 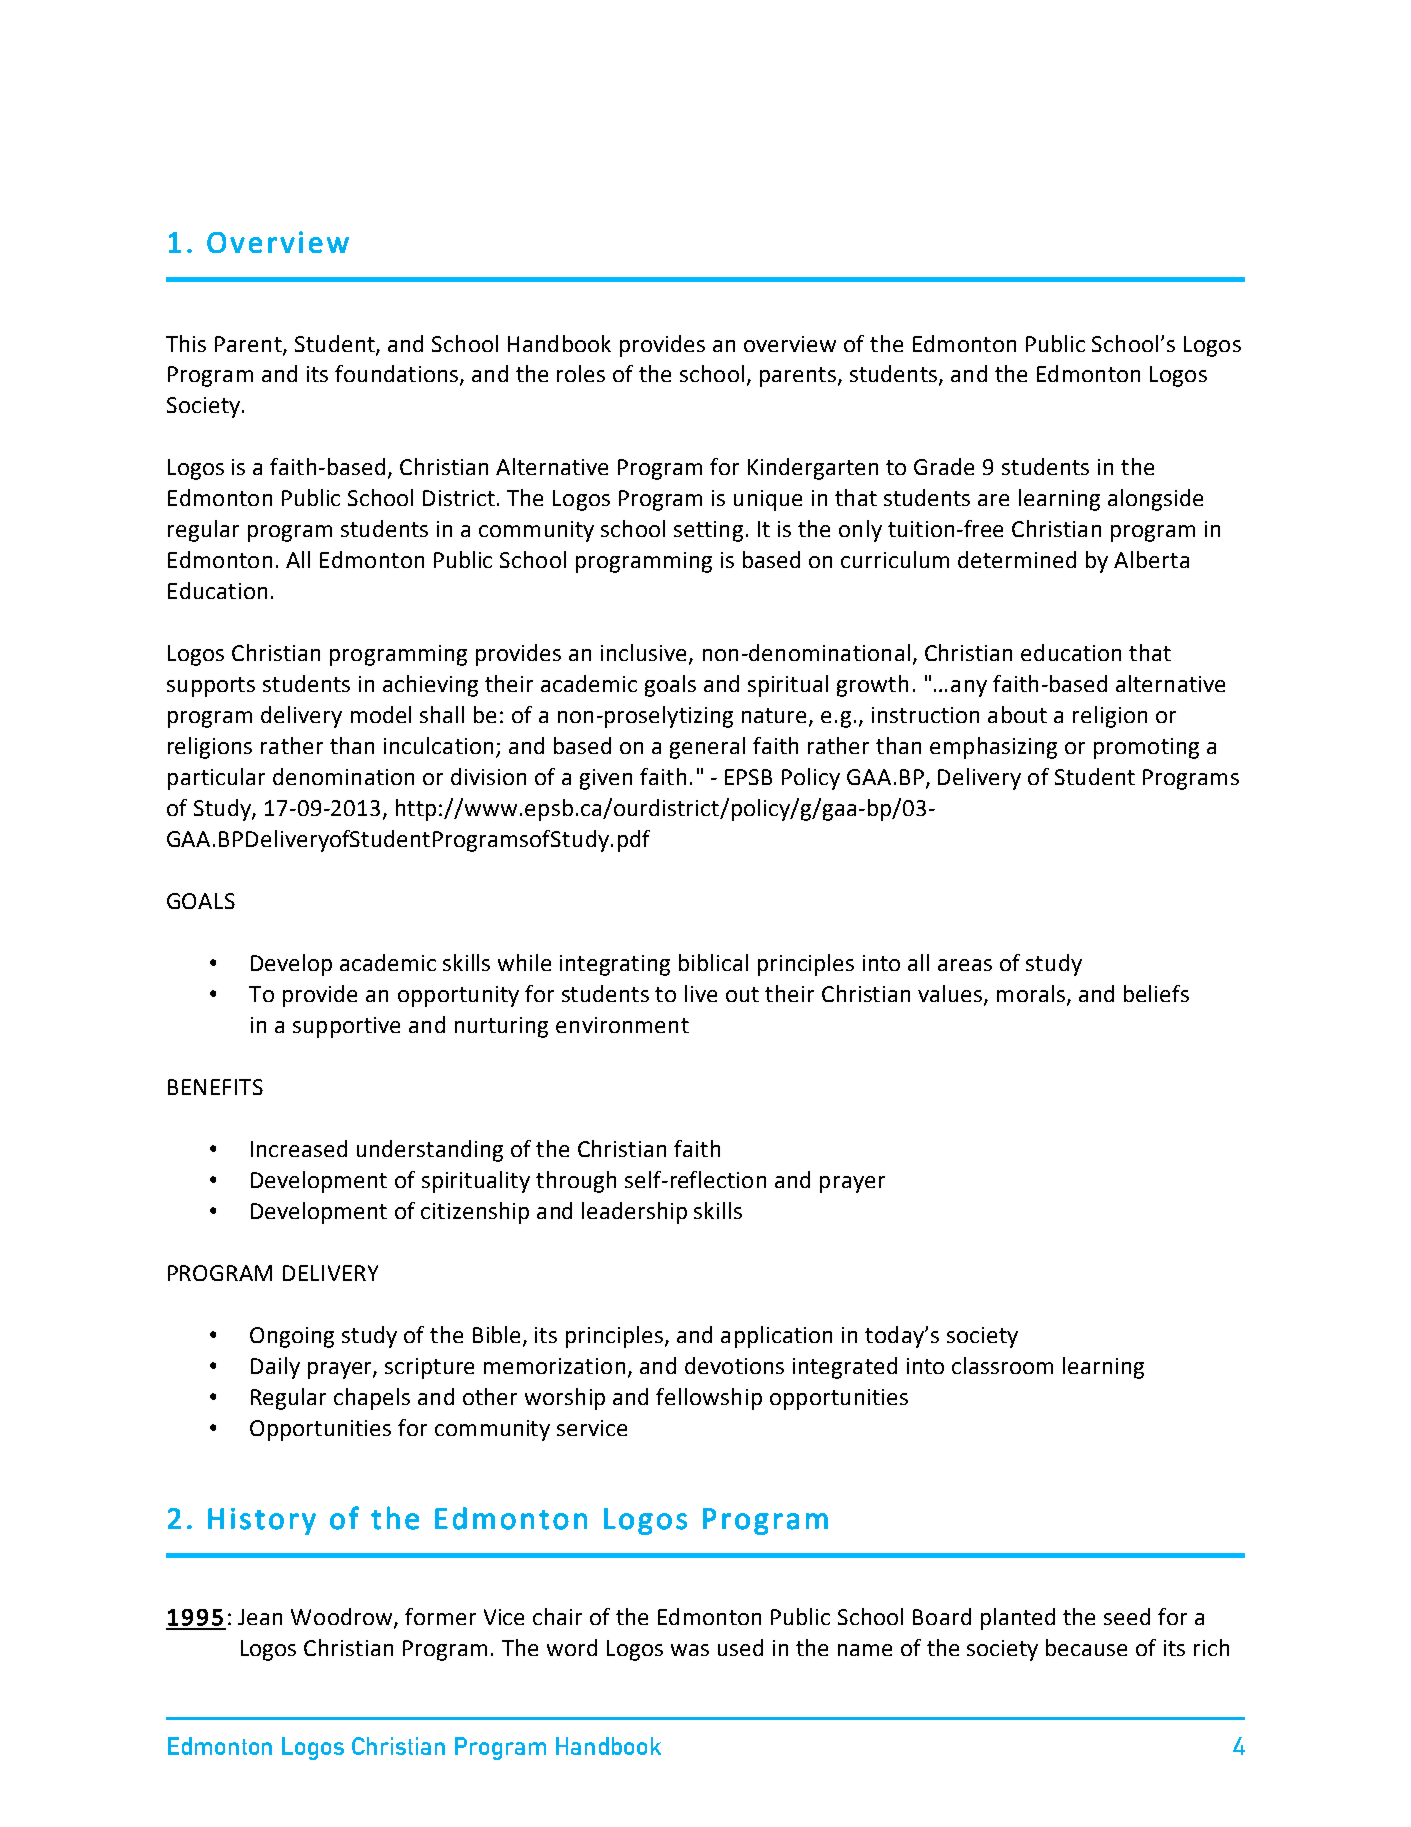 I want to click on particular, so click(x=216, y=779).
